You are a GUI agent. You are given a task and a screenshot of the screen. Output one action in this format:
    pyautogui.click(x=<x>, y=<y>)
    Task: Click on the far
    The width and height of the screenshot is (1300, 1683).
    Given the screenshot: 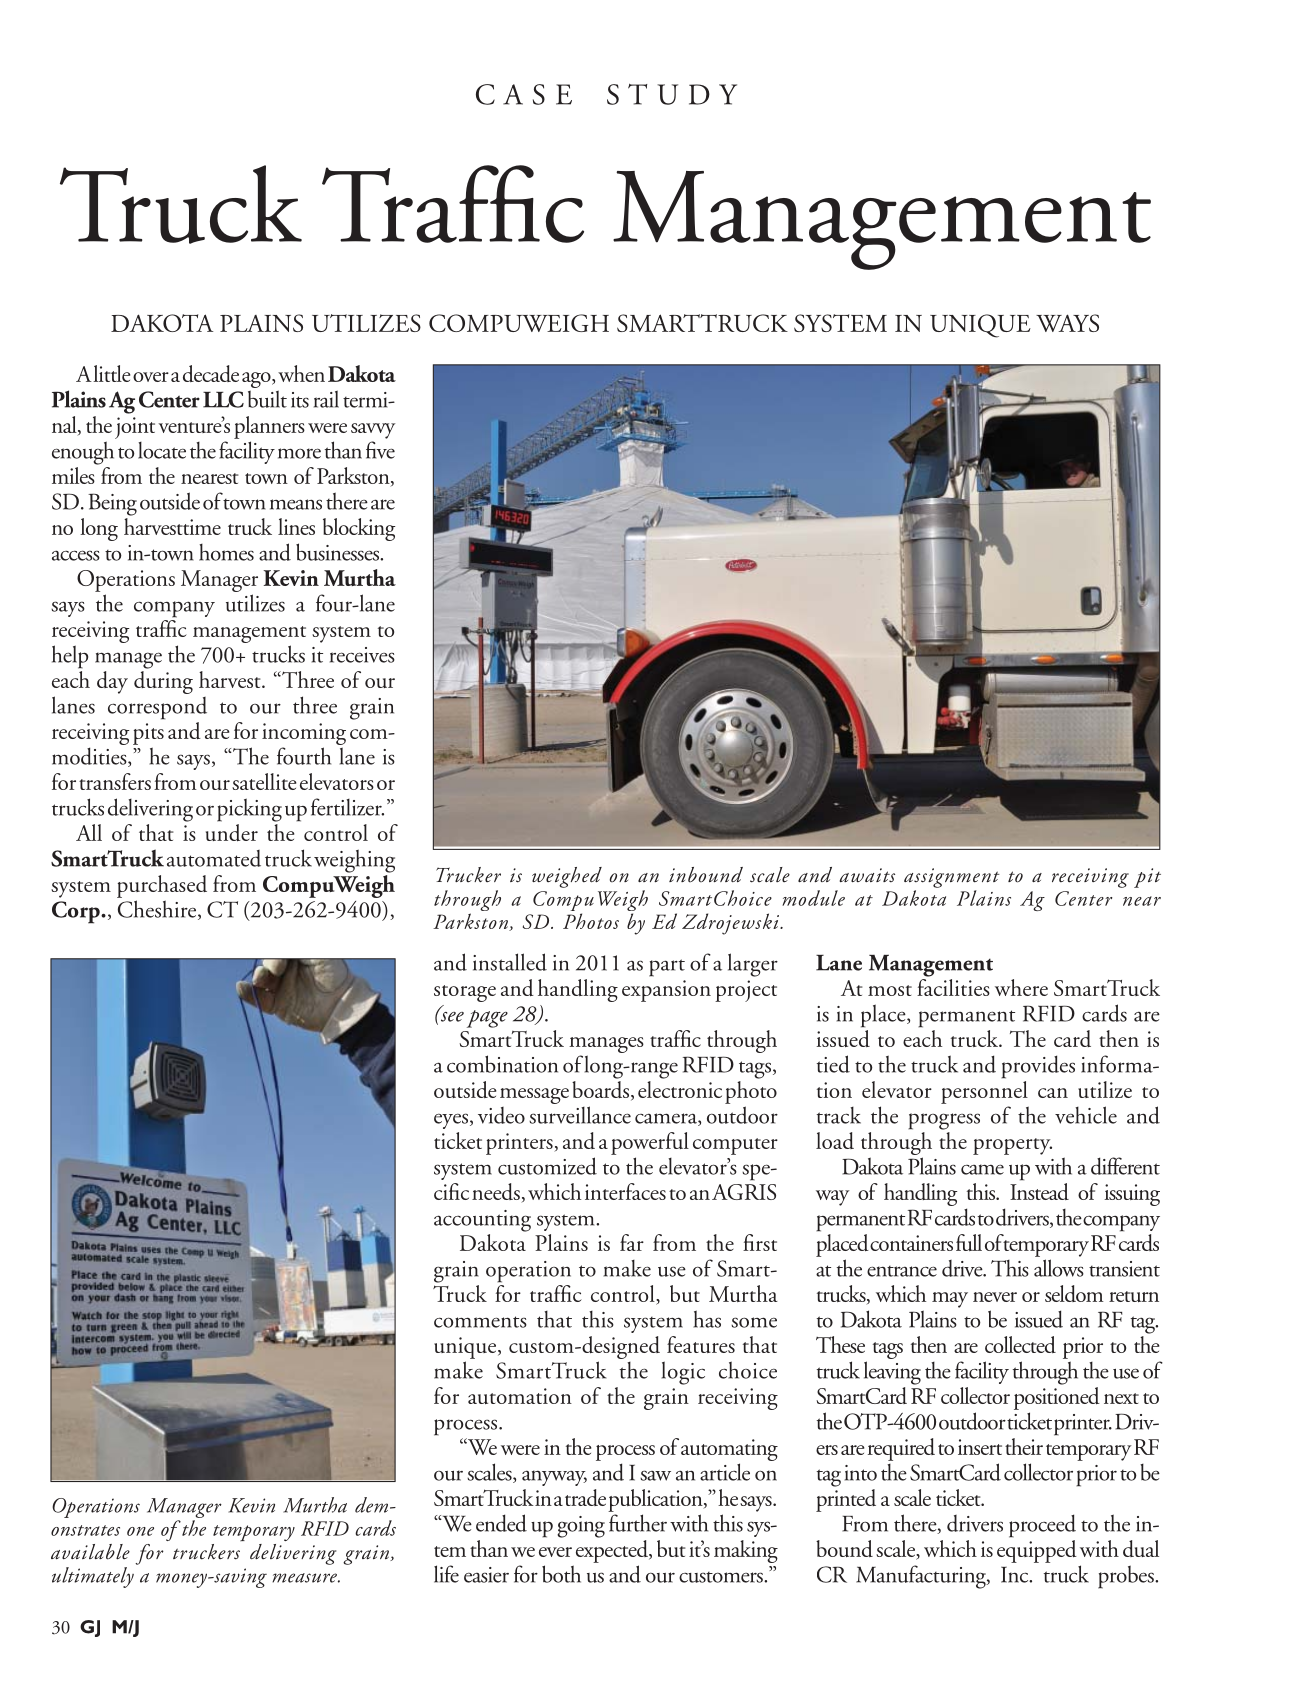 What is the action you would take?
    pyautogui.click(x=632, y=1242)
